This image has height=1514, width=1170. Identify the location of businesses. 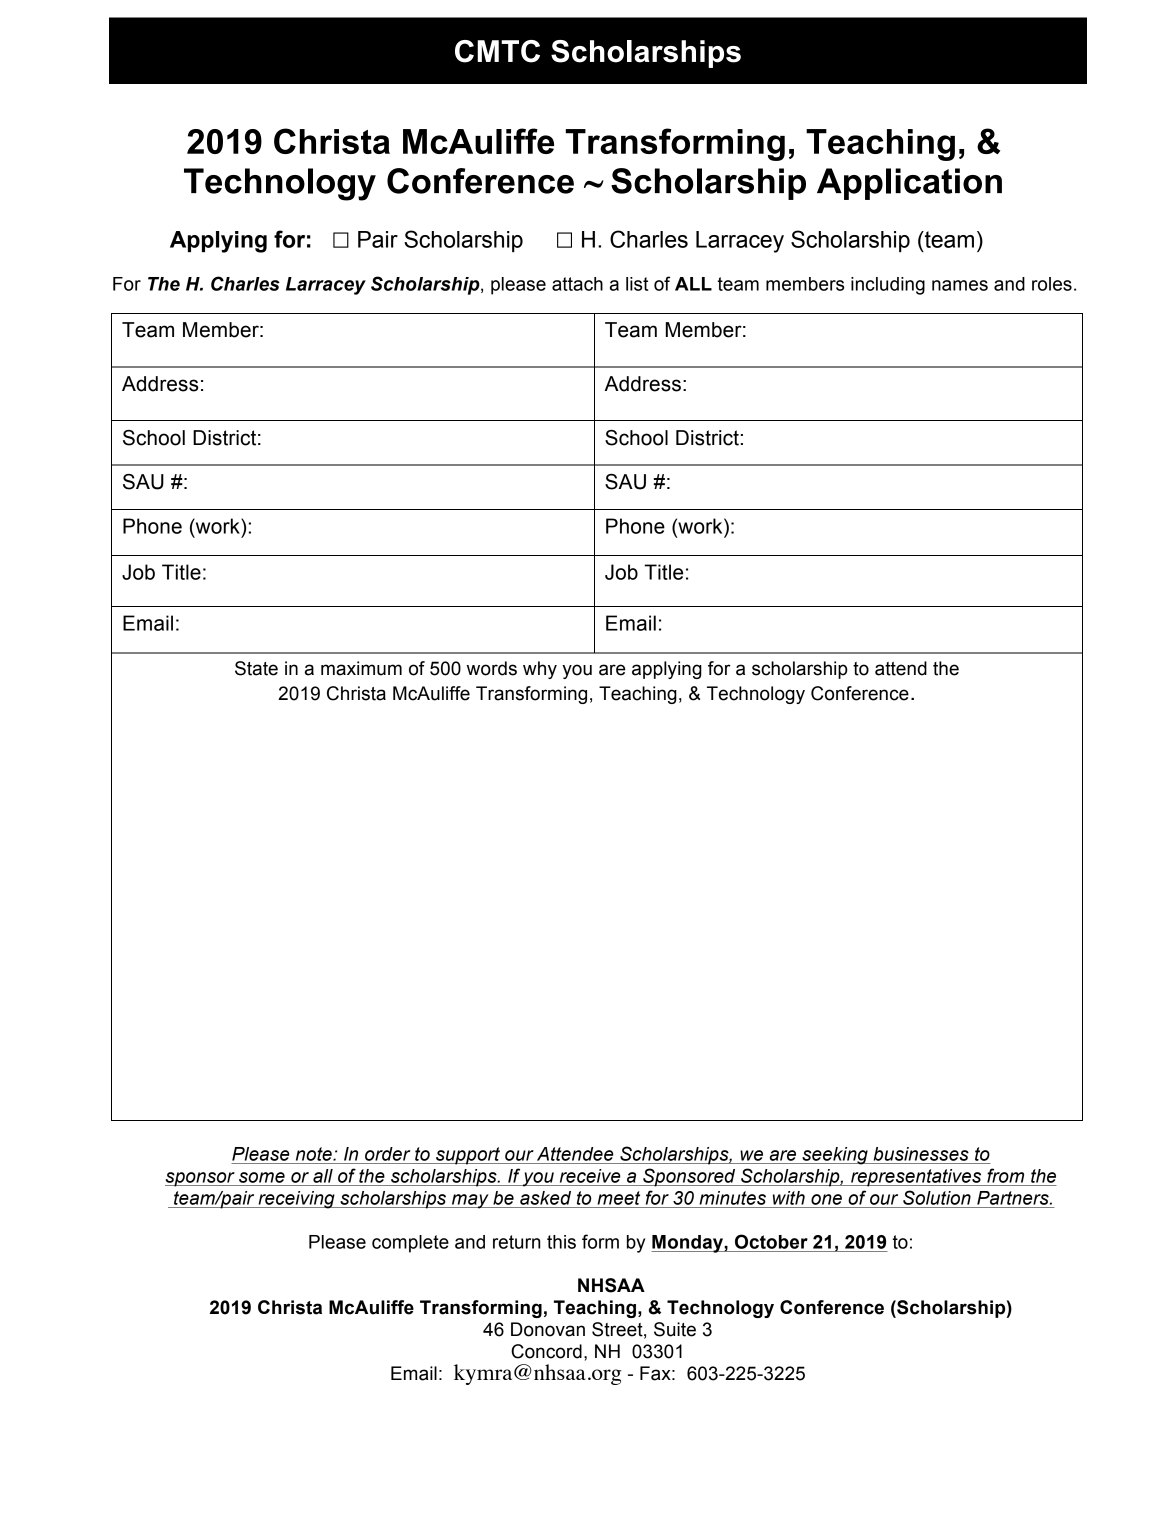
(921, 1154).
